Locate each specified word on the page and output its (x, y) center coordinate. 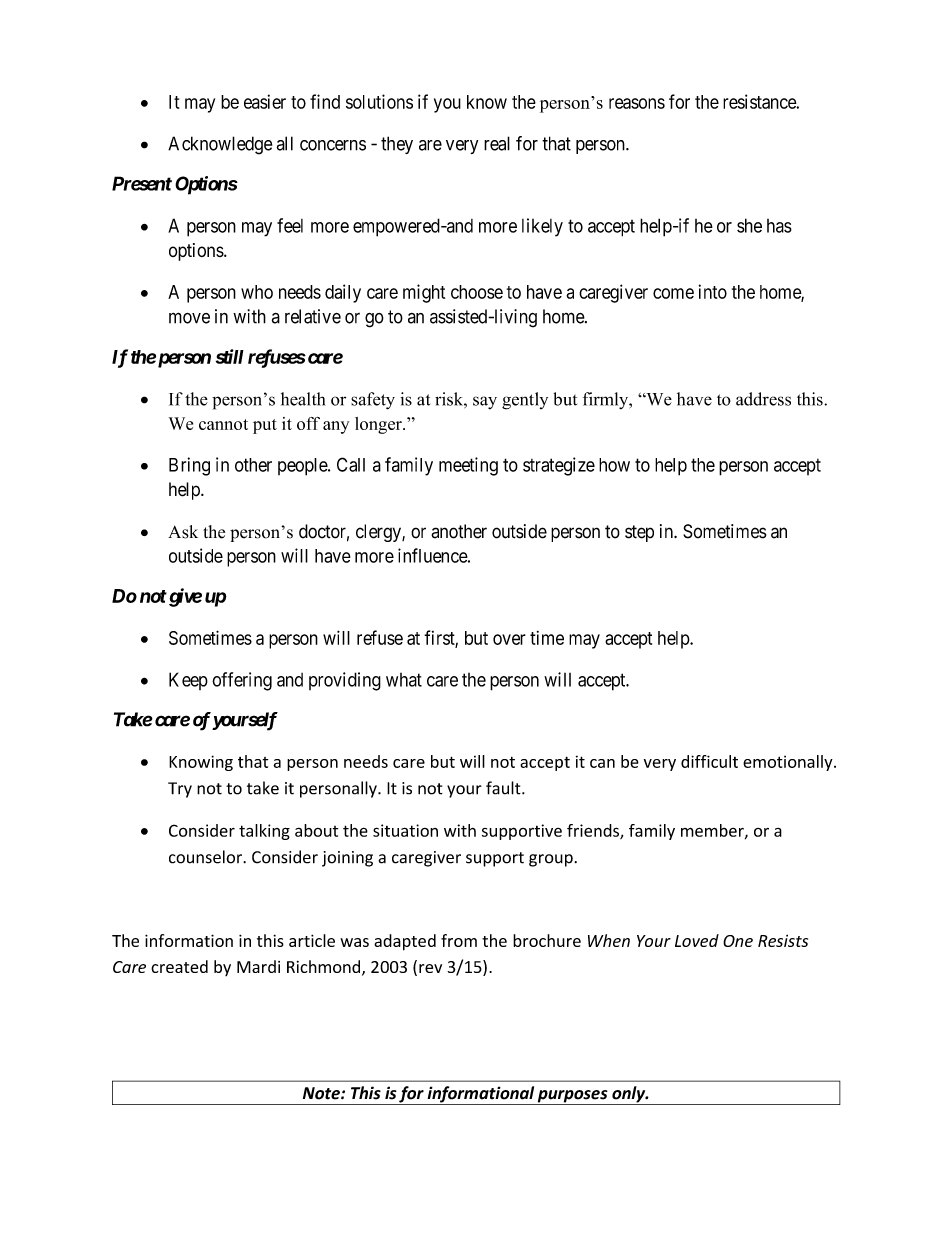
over (509, 639)
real (497, 143)
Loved (697, 940)
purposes (573, 1097)
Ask (183, 532)
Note (322, 1093)
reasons (637, 103)
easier (265, 101)
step (639, 533)
